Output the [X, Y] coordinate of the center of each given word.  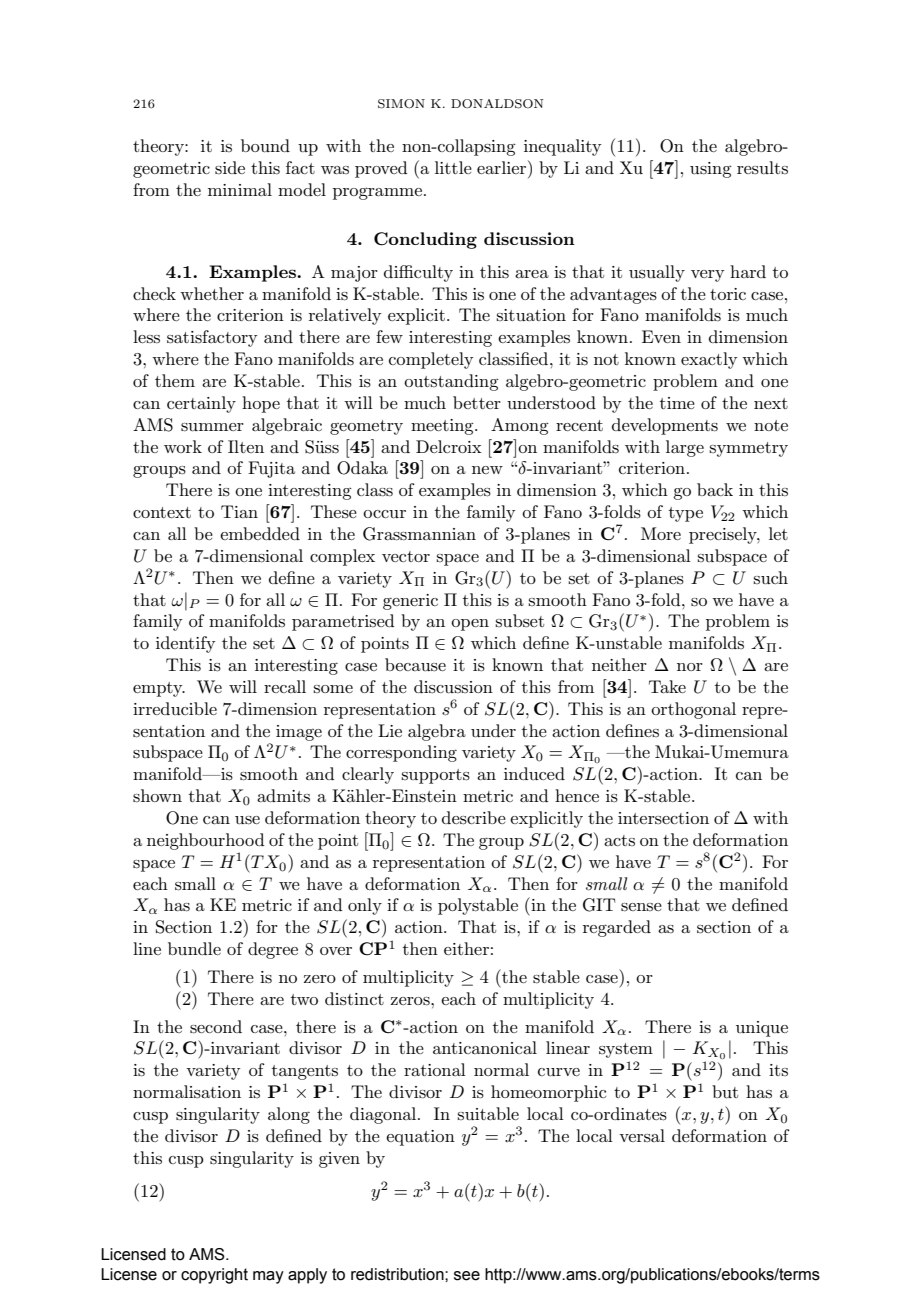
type [686, 514]
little [453, 167]
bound [265, 145]
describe [474, 818]
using [711, 170]
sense [641, 907]
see [467, 1276]
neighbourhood [206, 841]
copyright [214, 1276]
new [487, 470]
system [626, 1050]
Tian [239, 511]
